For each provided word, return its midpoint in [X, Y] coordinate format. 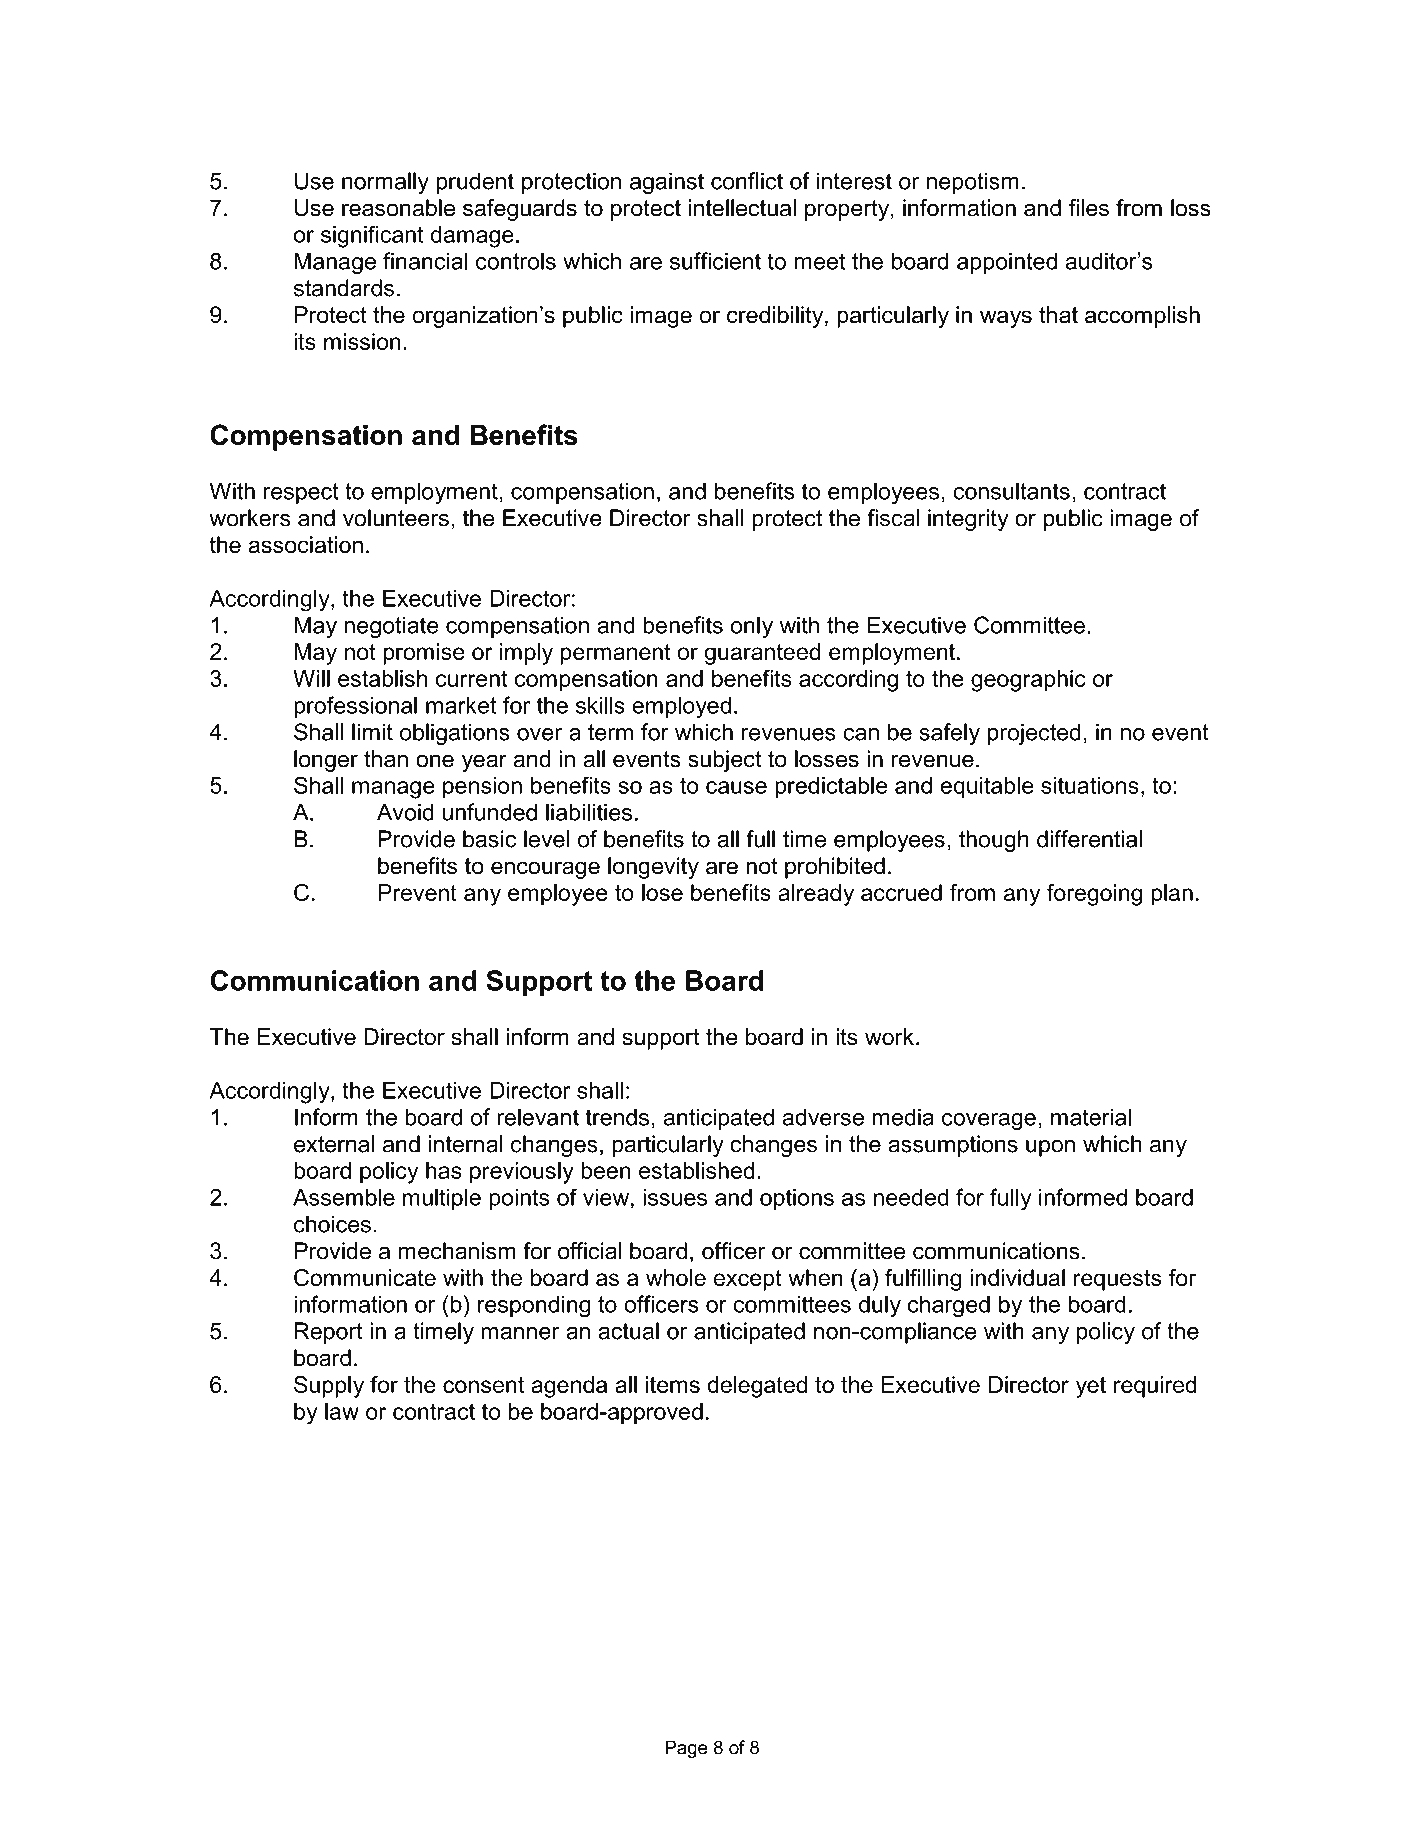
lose [662, 892]
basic [489, 839]
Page [686, 1749]
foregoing [1094, 895]
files [1089, 208]
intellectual [742, 208]
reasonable [398, 208]
